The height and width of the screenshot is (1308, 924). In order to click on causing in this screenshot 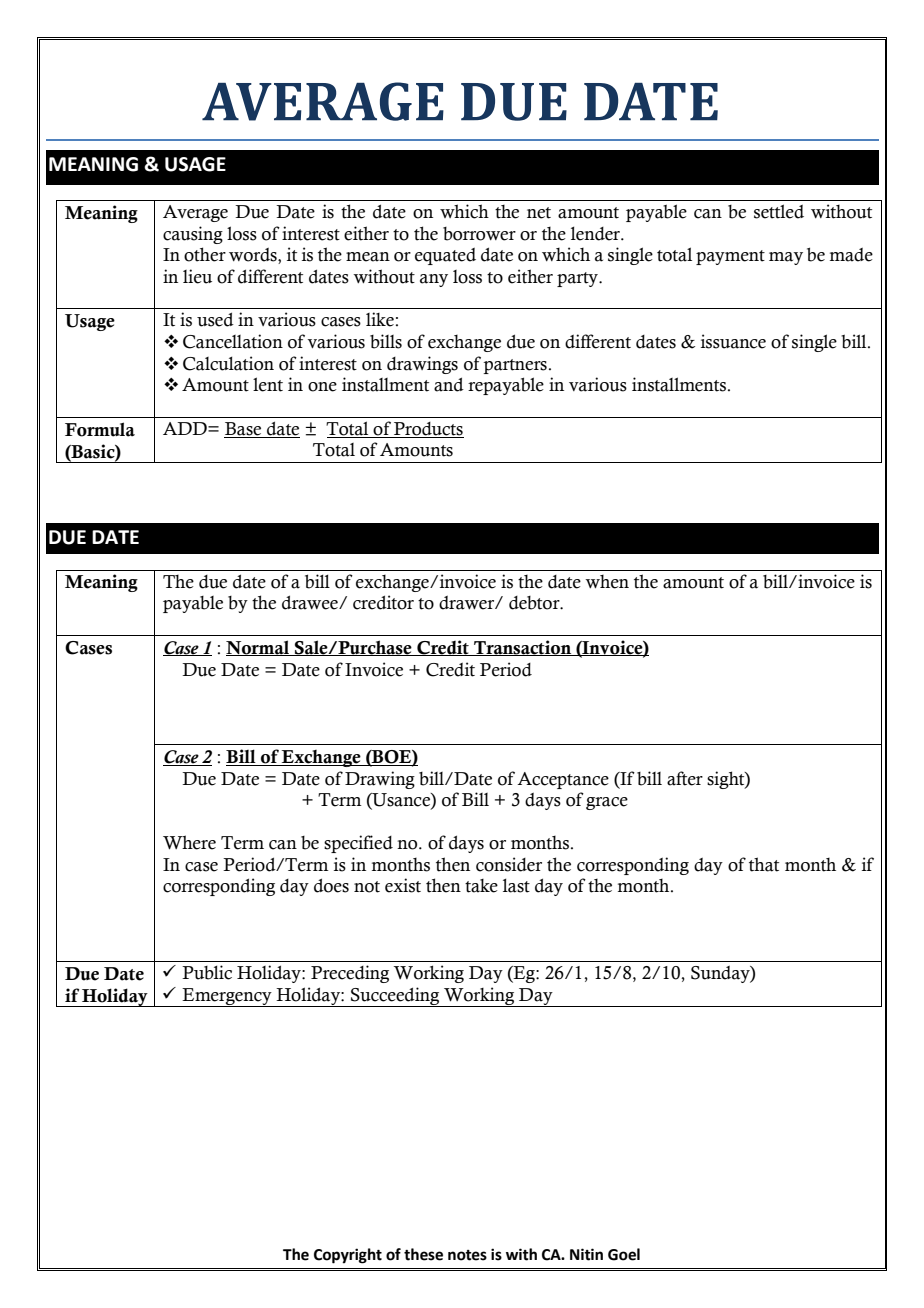, I will do `click(193, 235)`.
